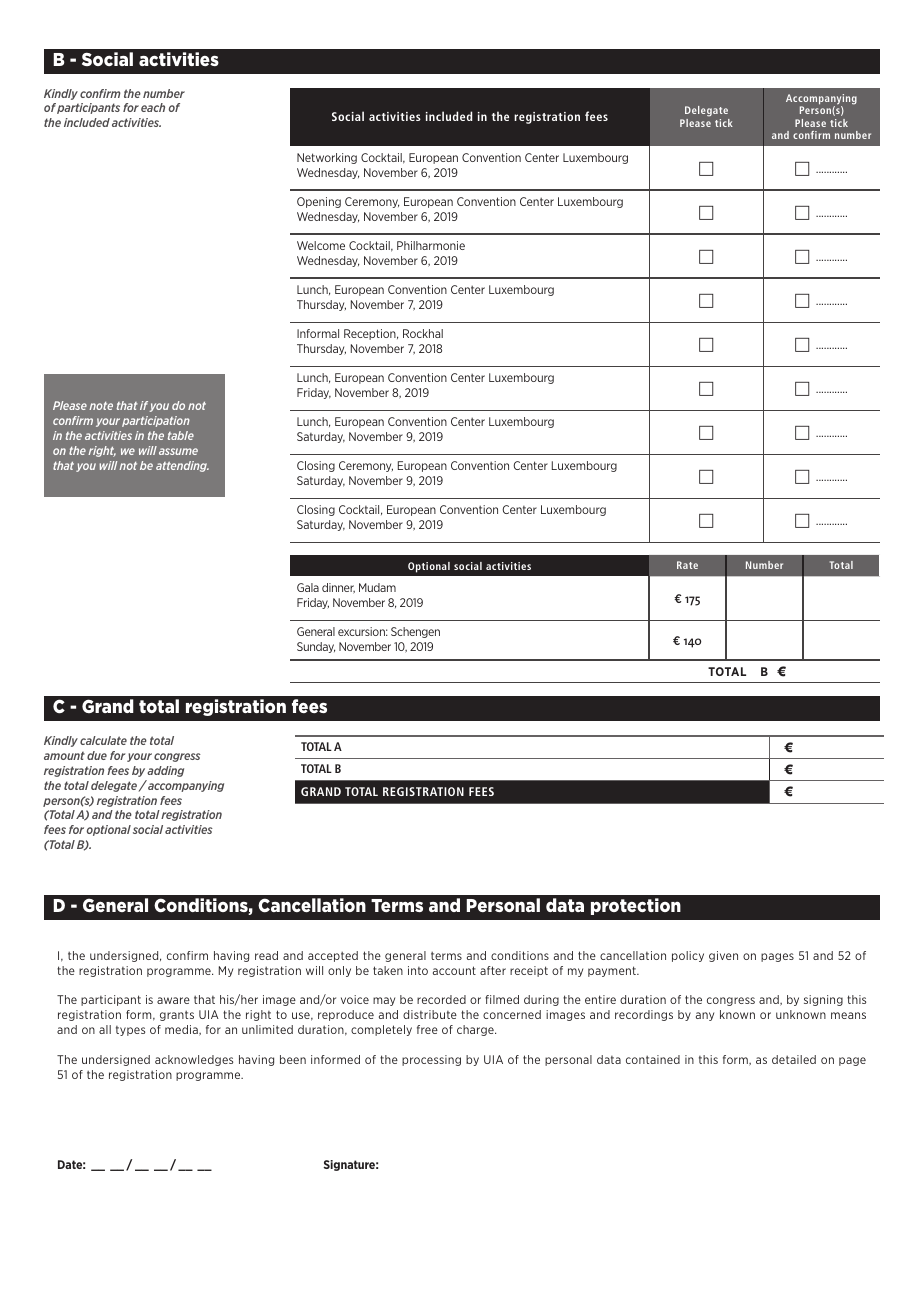 The image size is (924, 1308). Describe the element at coordinates (153, 107) in the screenshot. I see `each` at that location.
